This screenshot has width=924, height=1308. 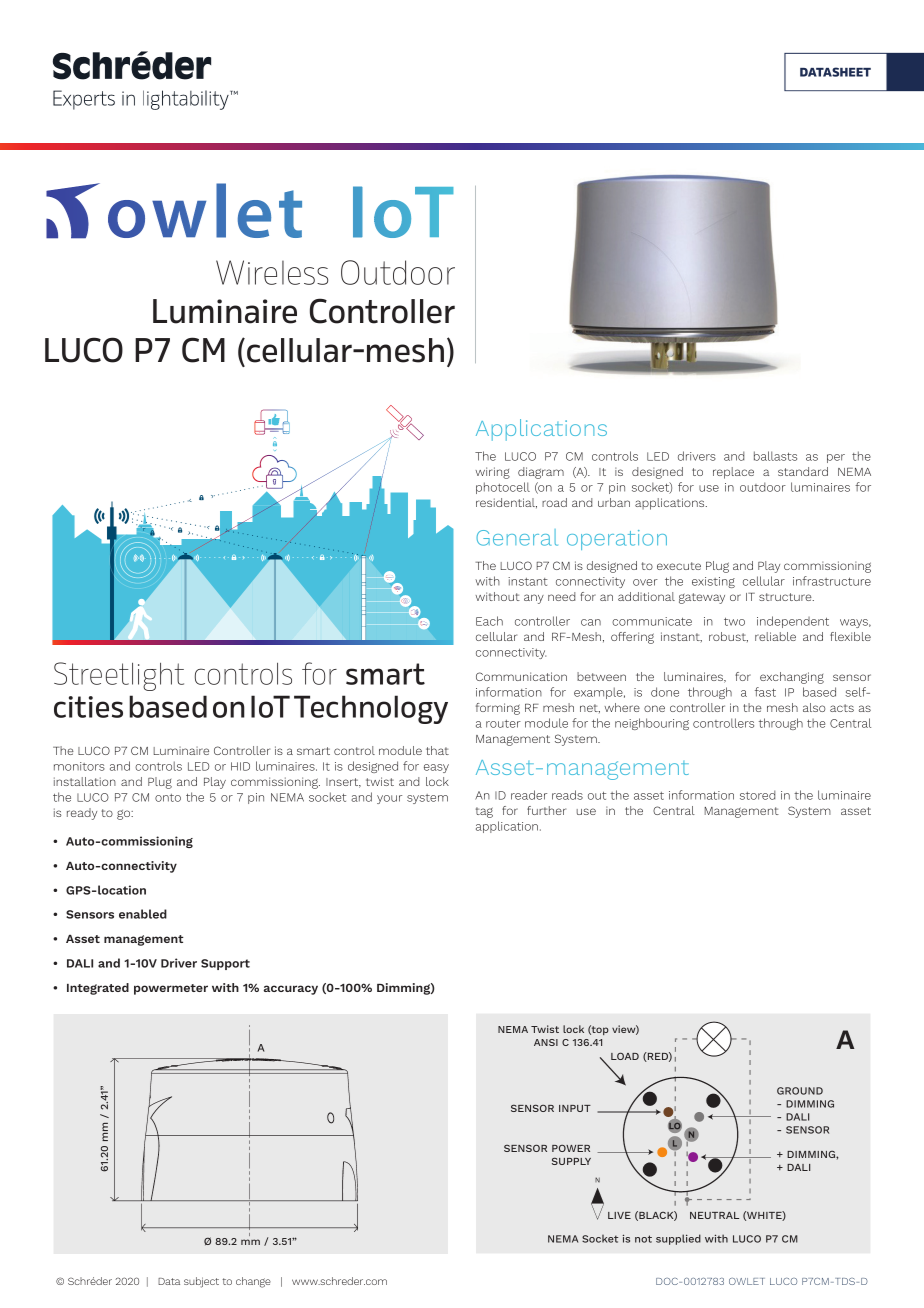 What do you see at coordinates (98, 989) in the screenshot?
I see `Integrated` at bounding box center [98, 989].
